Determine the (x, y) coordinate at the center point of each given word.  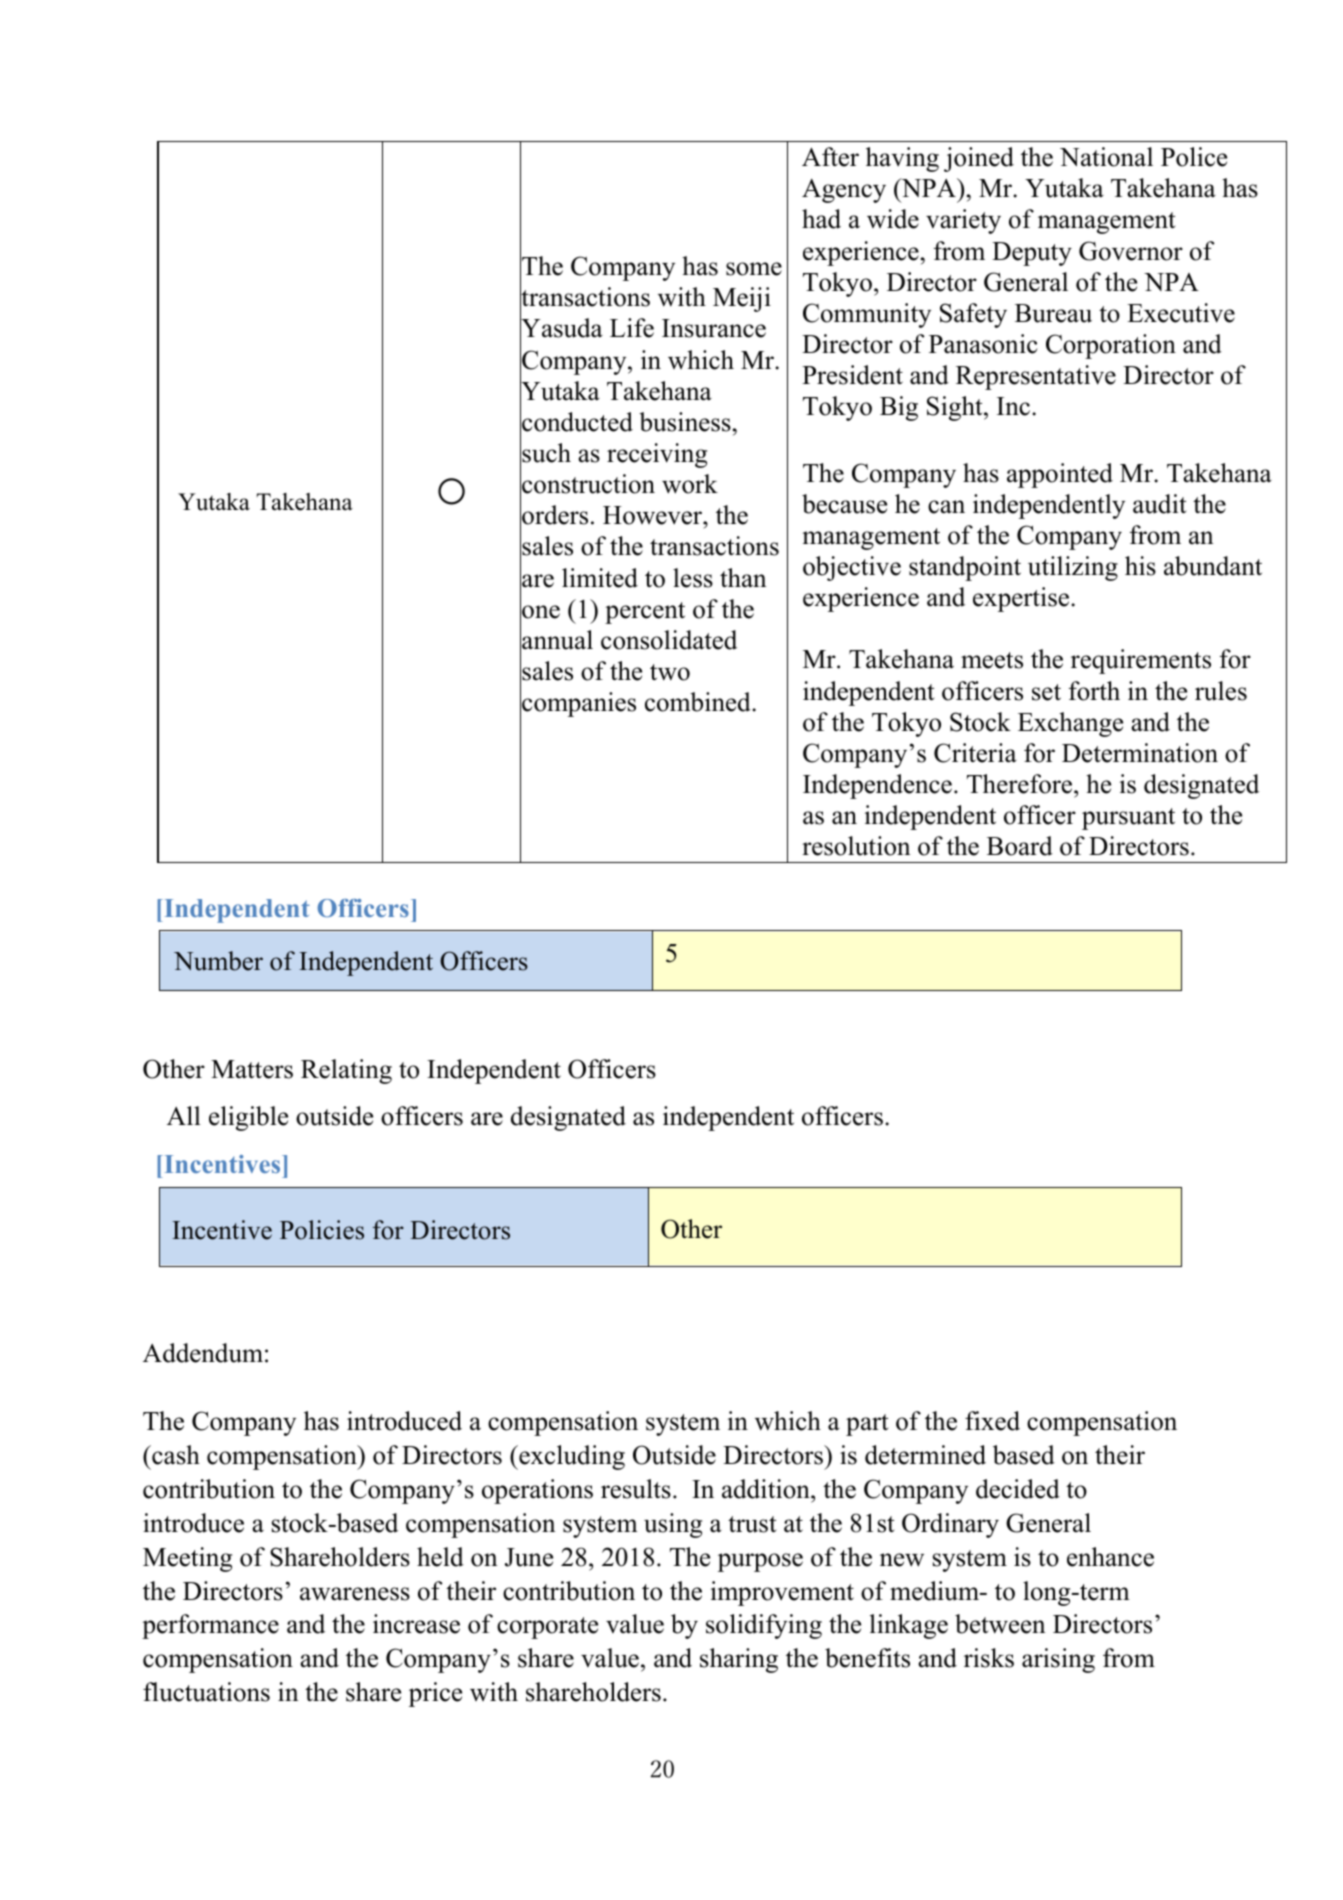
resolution (856, 846)
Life (632, 328)
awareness (355, 1594)
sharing (739, 1660)
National (1106, 157)
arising (1058, 1660)
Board (1020, 846)
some (754, 269)
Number (218, 961)
